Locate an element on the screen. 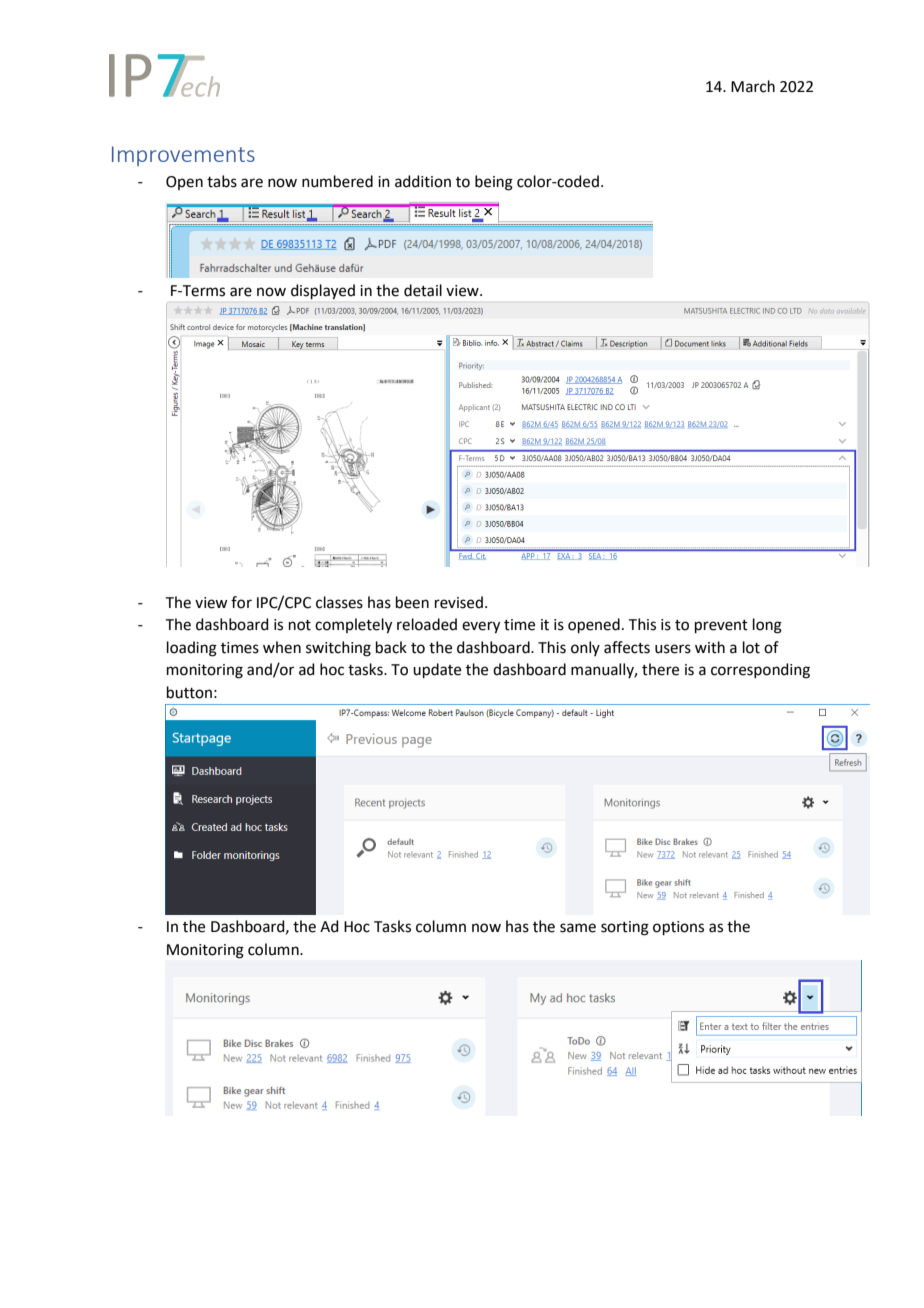 The height and width of the screenshot is (1308, 924). sorting is located at coordinates (625, 928).
